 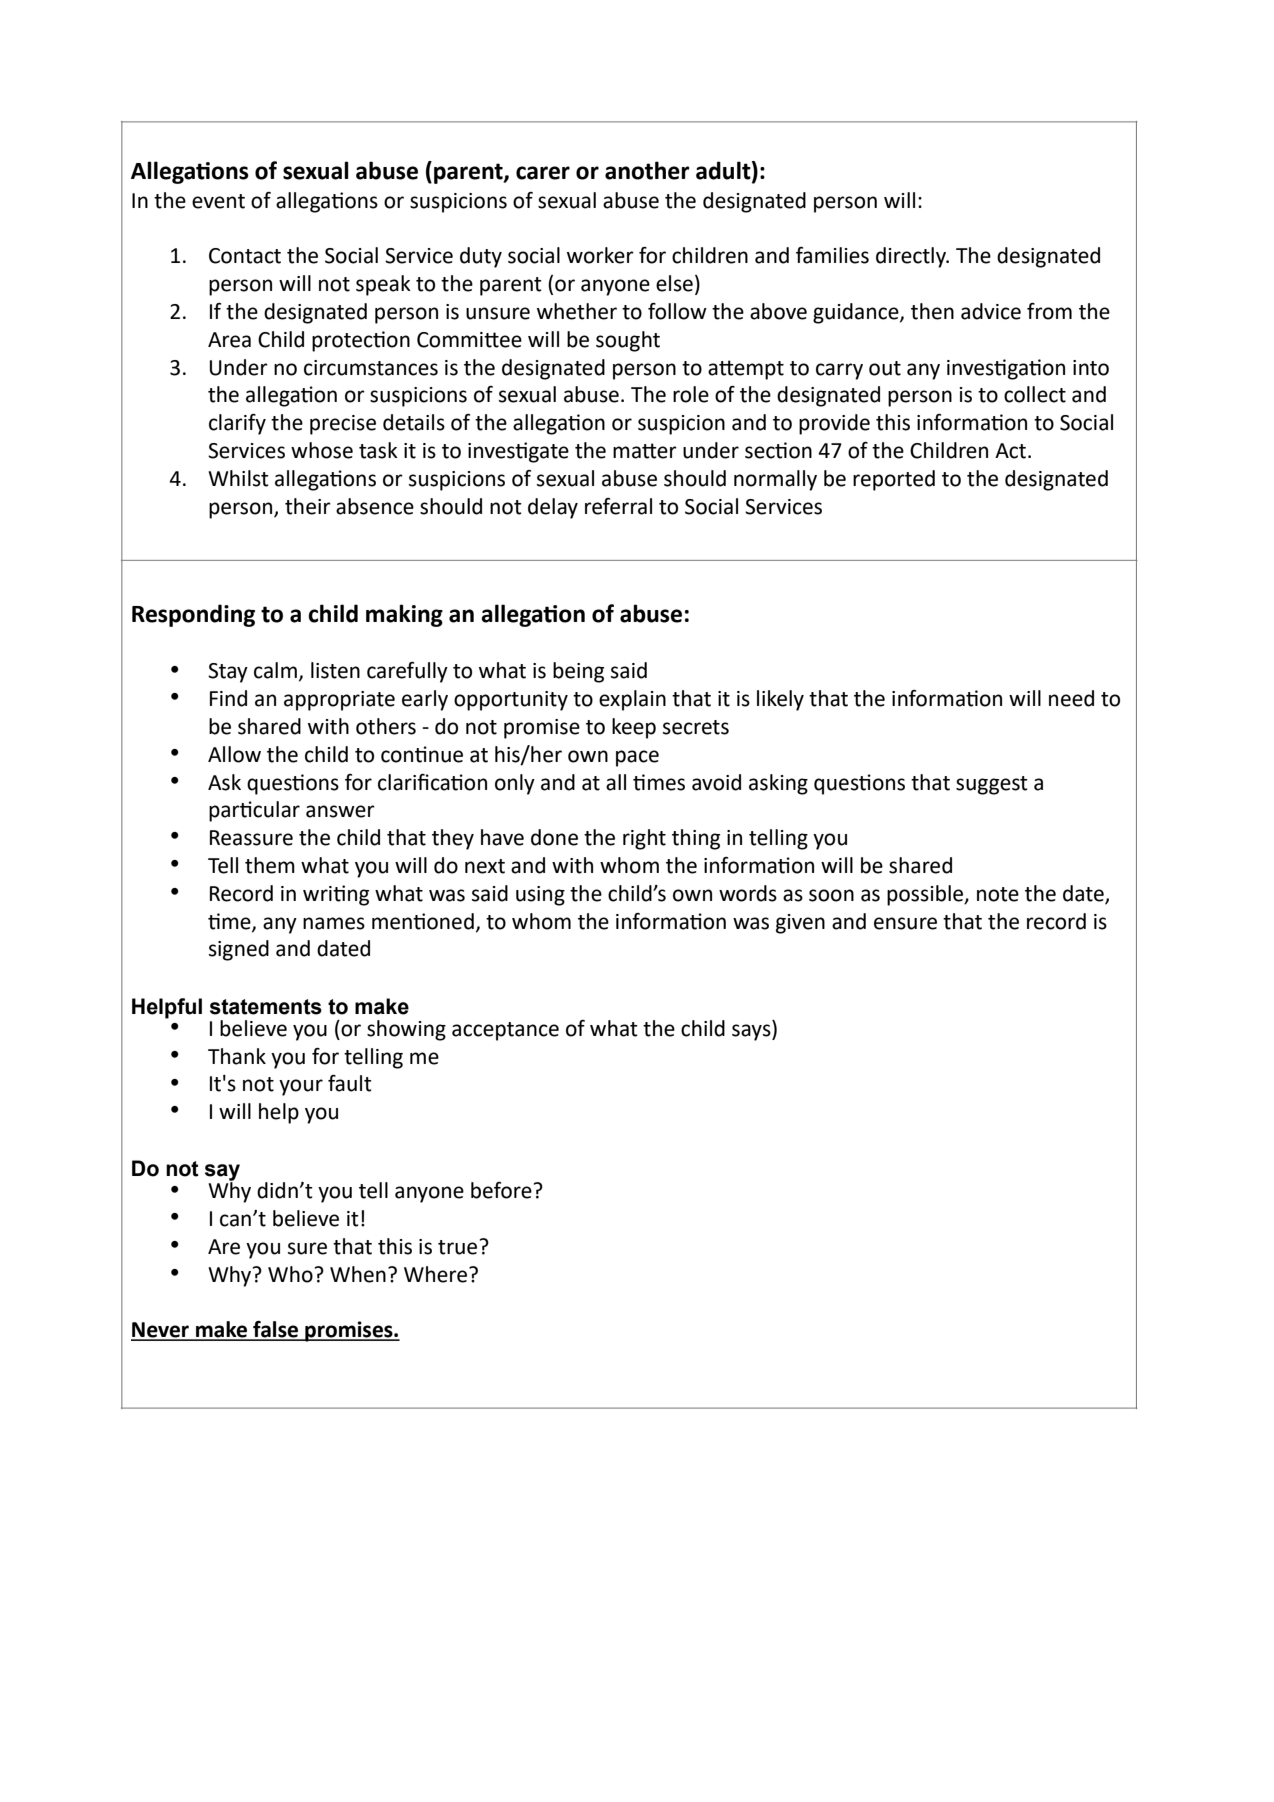 I want to click on another, so click(x=647, y=170).
